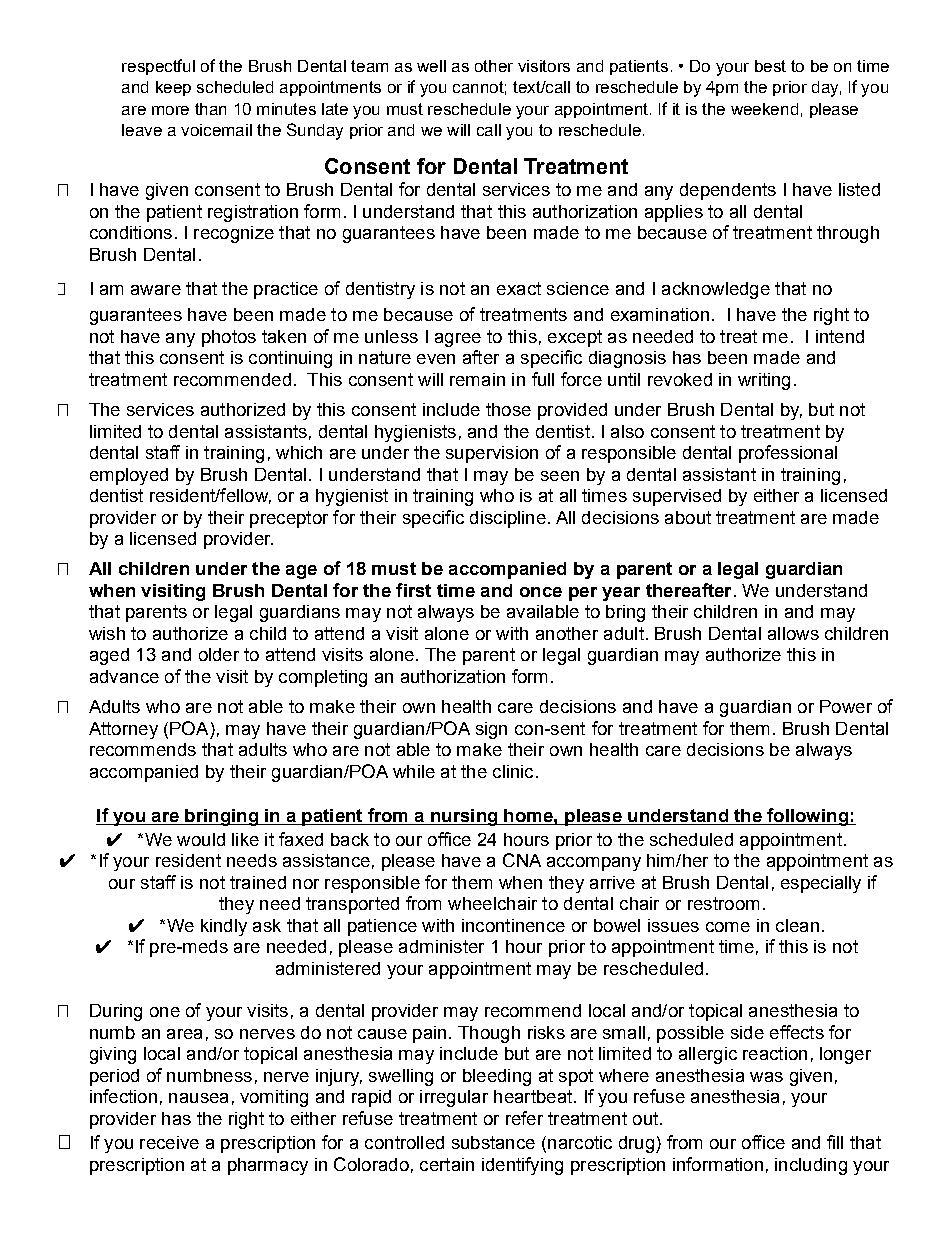  Describe the element at coordinates (793, 633) in the screenshot. I see `allows` at that location.
